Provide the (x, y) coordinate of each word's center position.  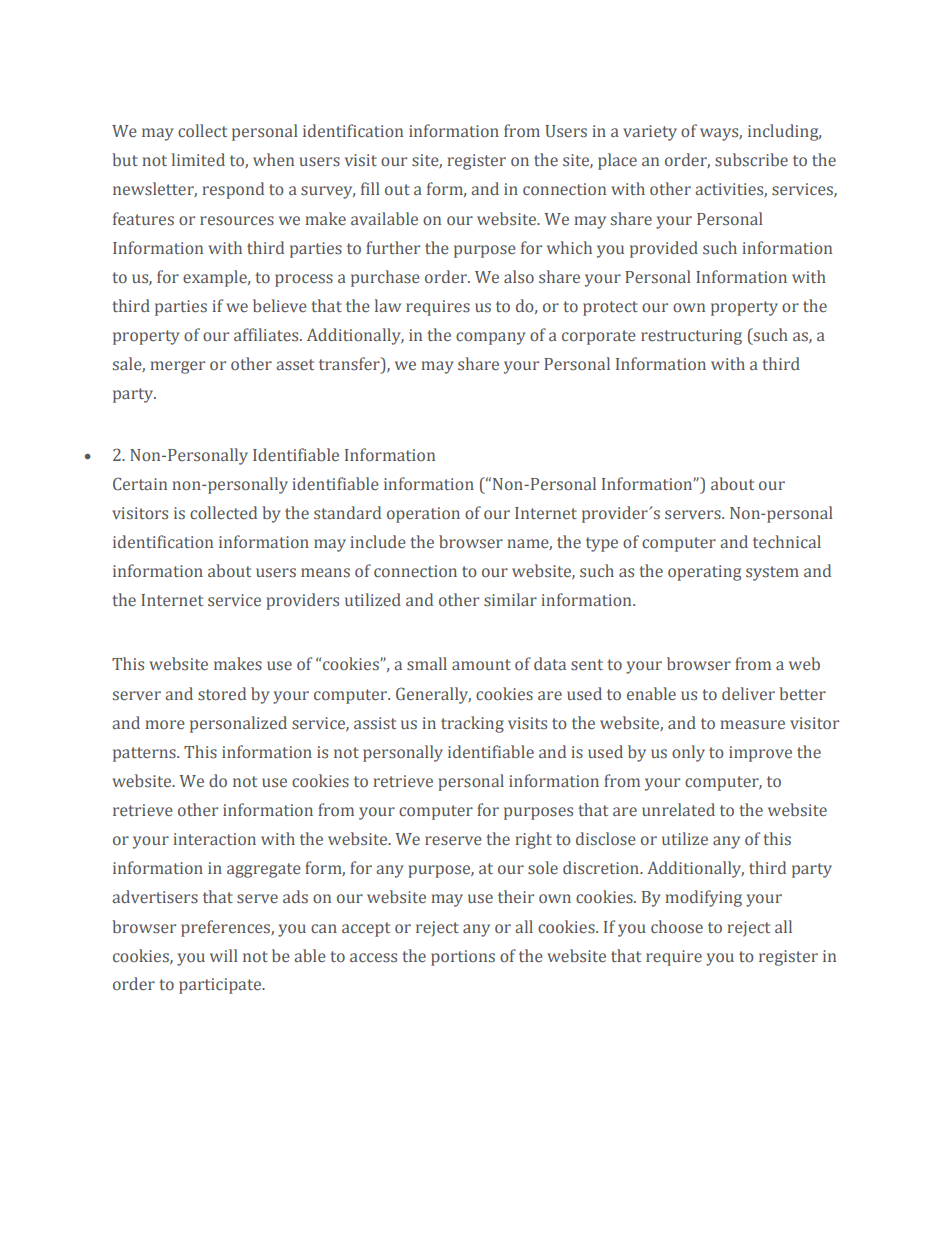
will (224, 955)
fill (370, 188)
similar (510, 600)
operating (704, 573)
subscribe (751, 160)
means (325, 573)
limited (198, 159)
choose (677, 927)
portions (463, 958)
